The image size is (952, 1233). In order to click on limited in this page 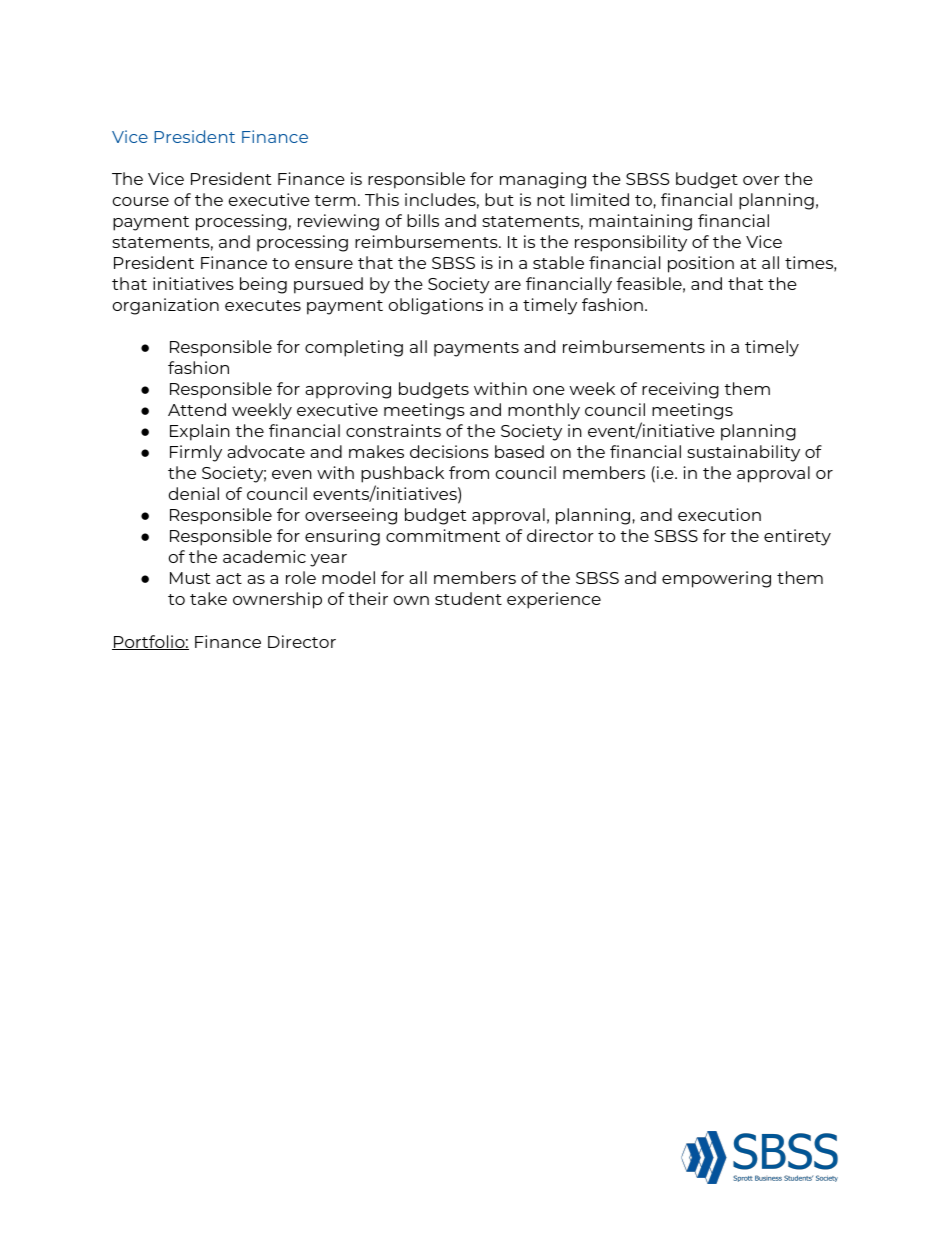, I will do `click(600, 199)`.
